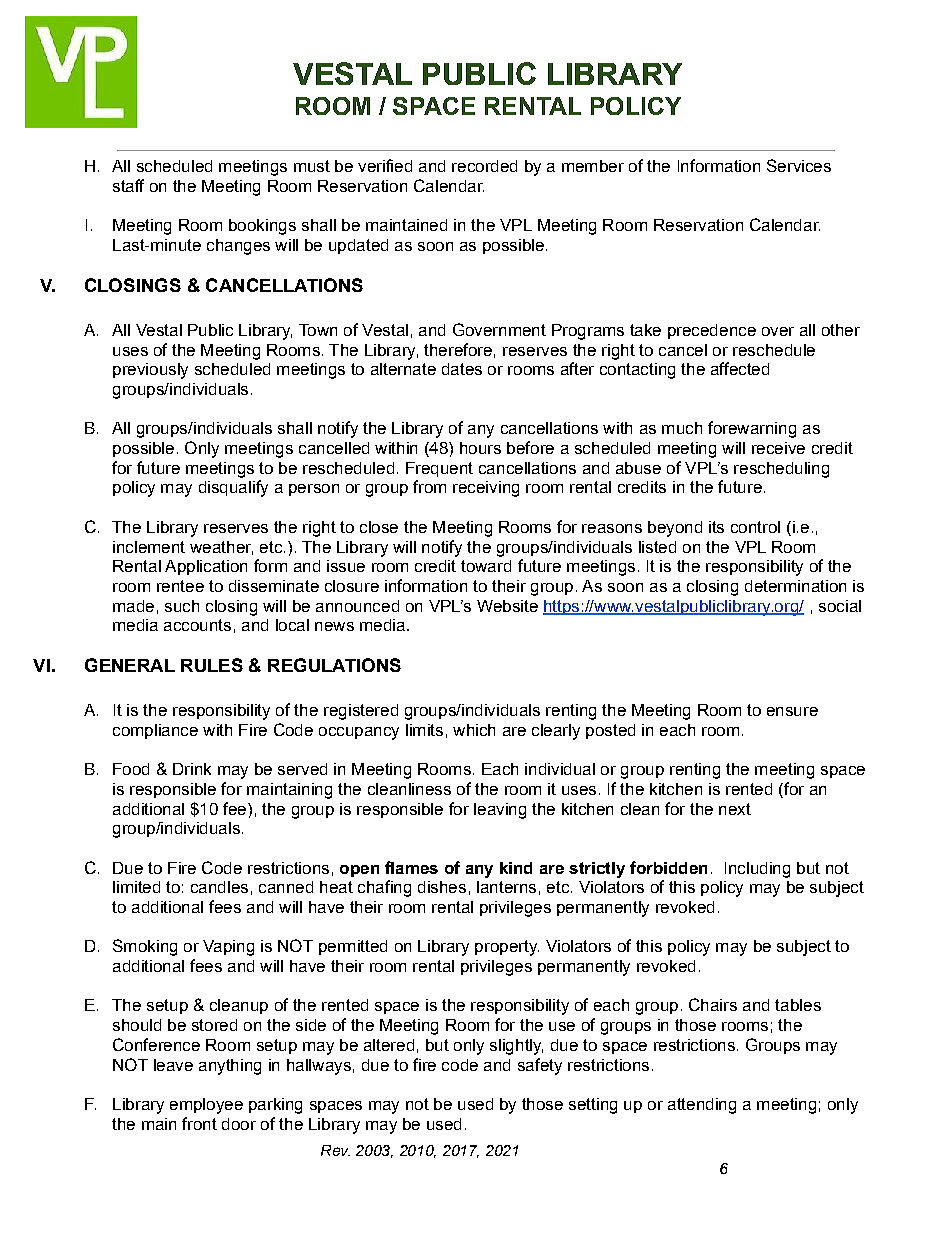 The image size is (952, 1233). Describe the element at coordinates (206, 1106) in the image. I see `employee` at that location.
